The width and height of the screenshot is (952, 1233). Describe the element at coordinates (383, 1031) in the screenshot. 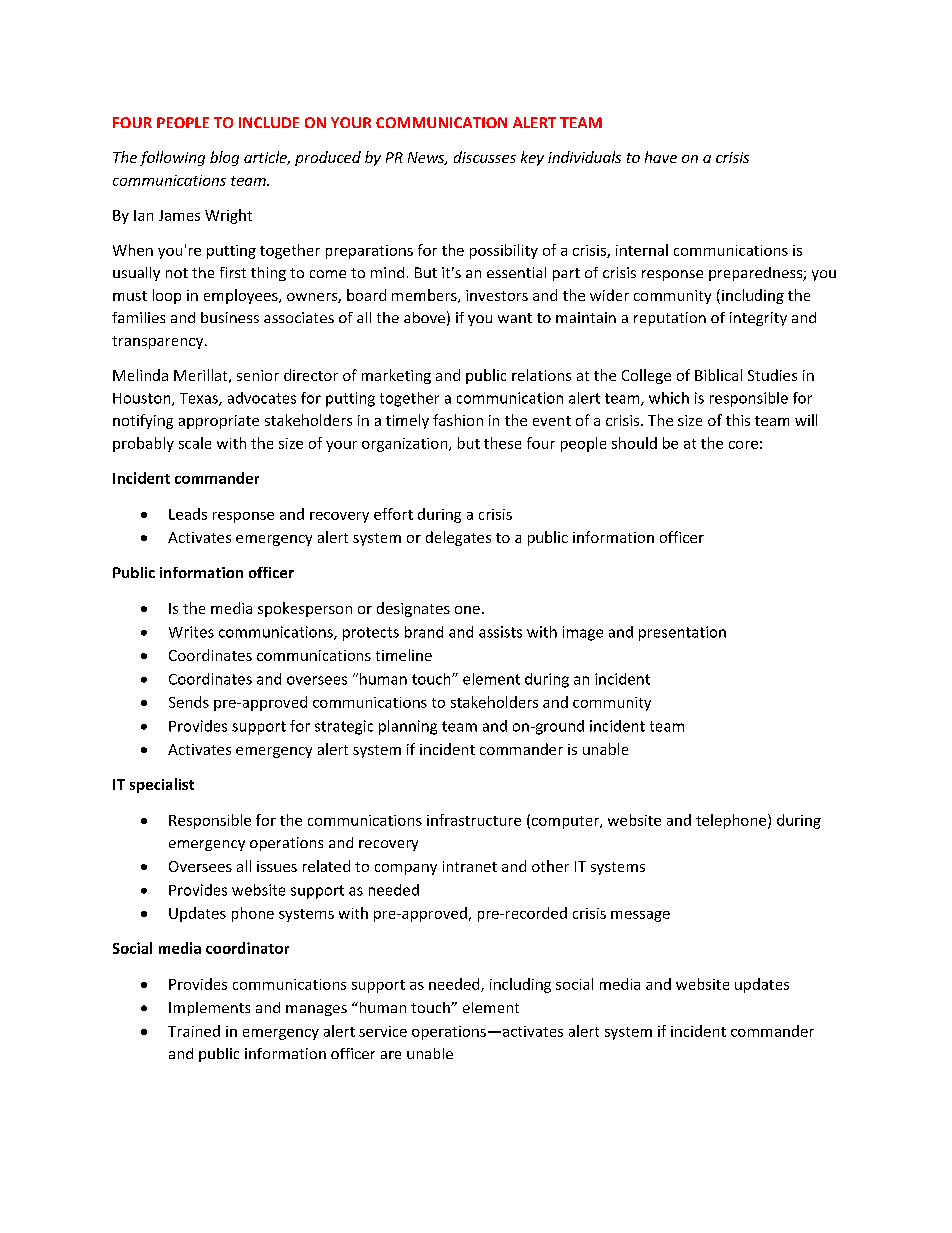

I see `service` at that location.
